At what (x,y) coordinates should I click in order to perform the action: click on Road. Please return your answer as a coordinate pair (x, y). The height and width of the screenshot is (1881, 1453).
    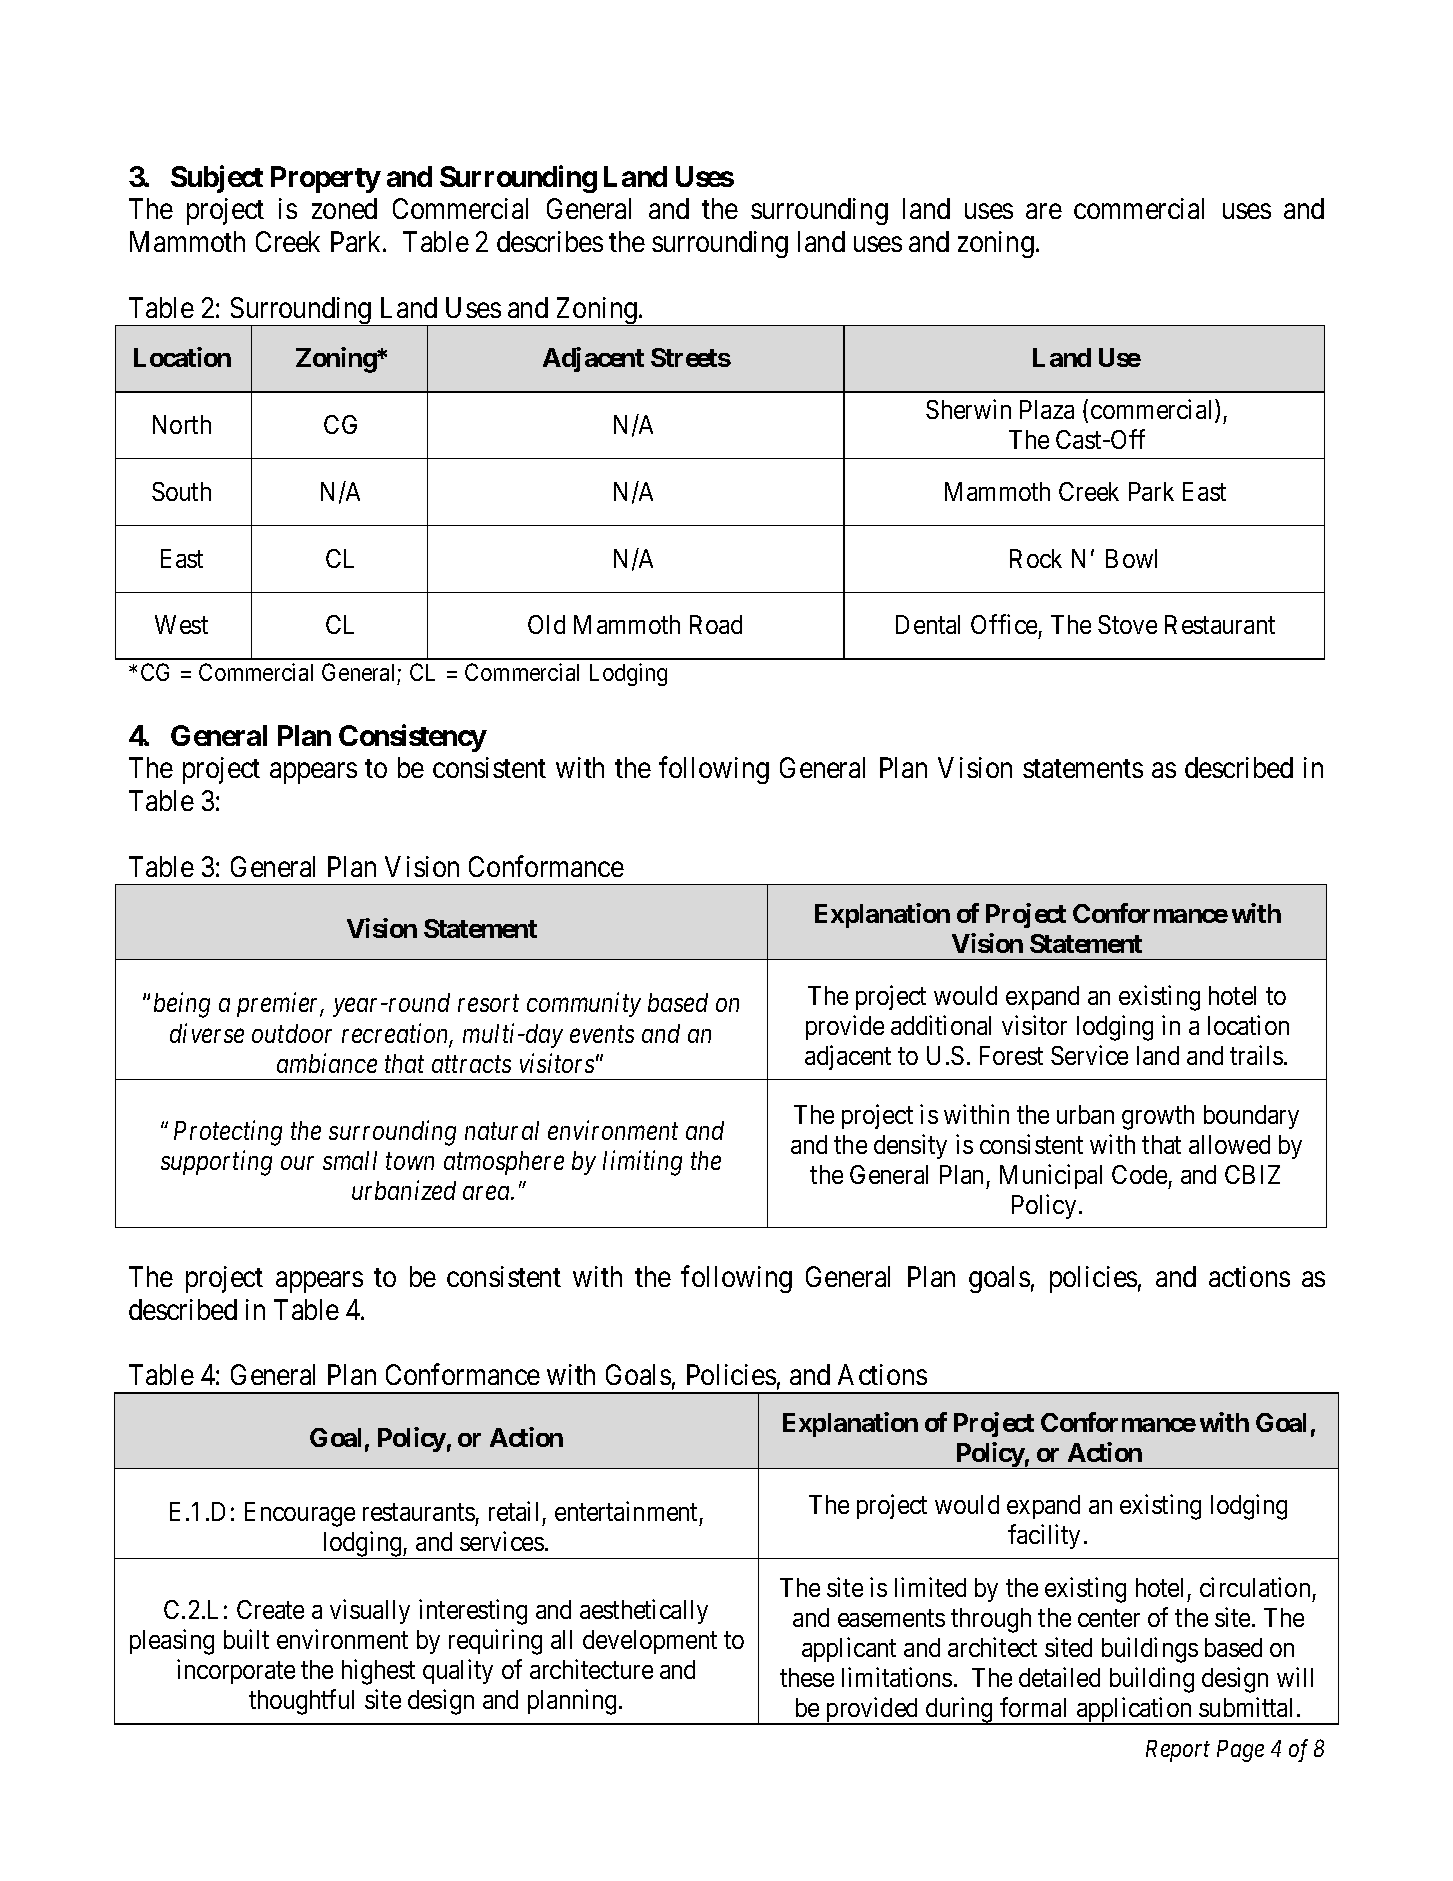
    Looking at the image, I should click on (716, 624).
